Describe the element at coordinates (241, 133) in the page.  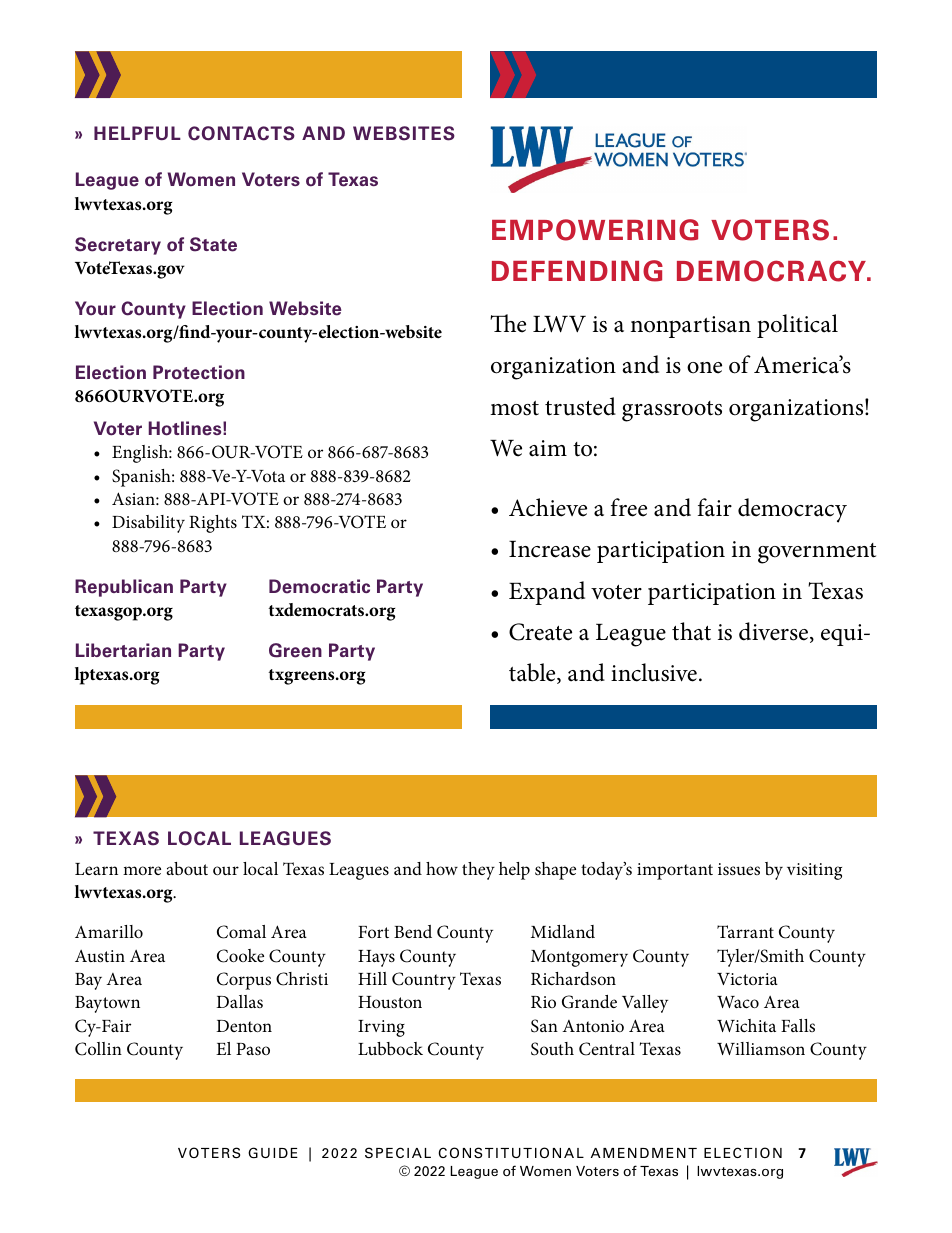
I see `CONTACTS` at that location.
